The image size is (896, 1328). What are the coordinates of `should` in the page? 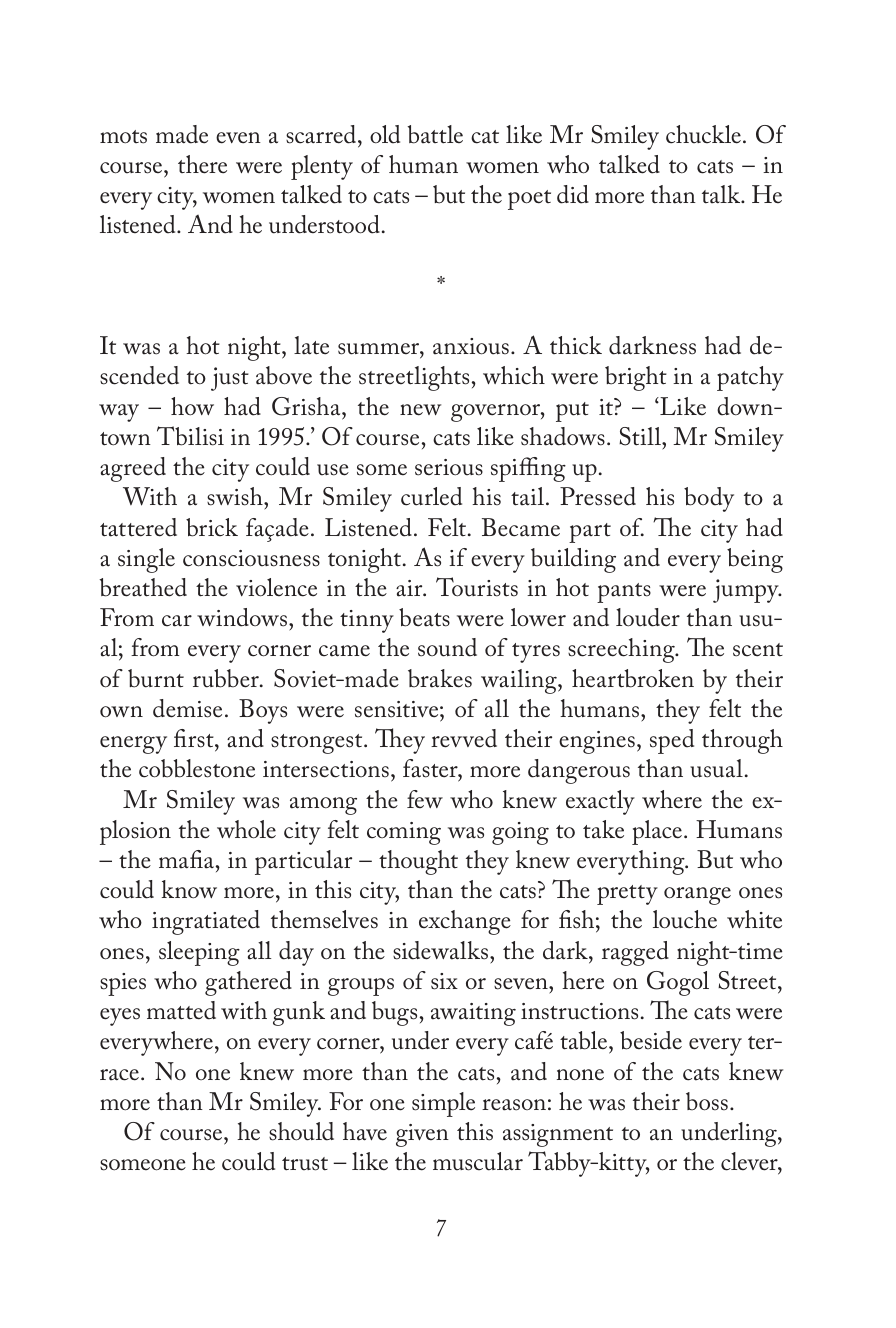 It's located at (301, 1131).
